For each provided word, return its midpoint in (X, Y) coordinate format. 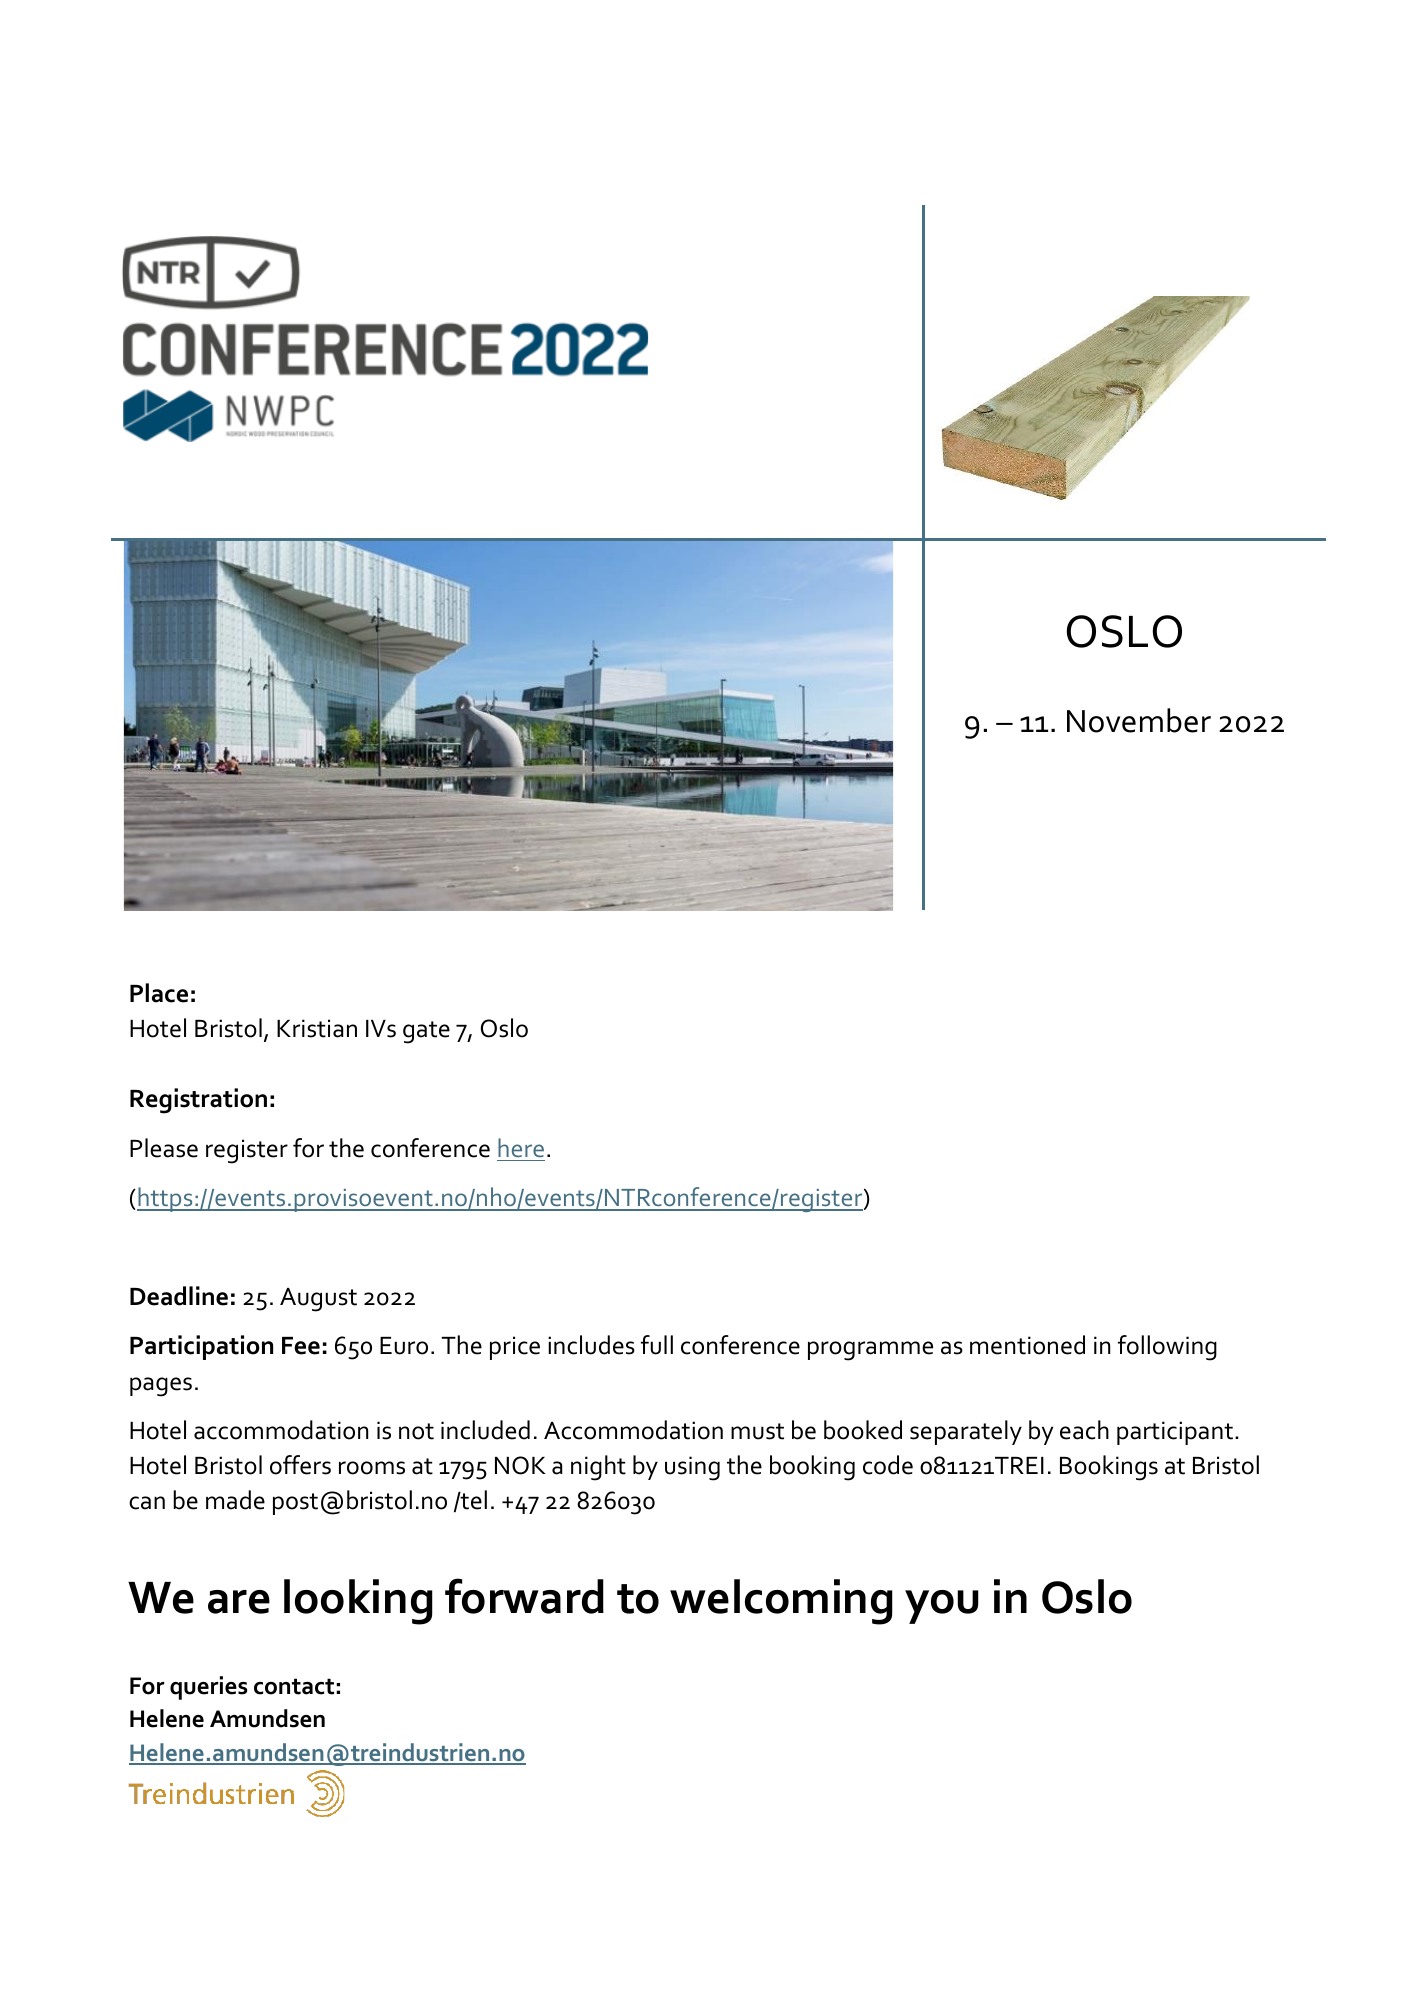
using (692, 1468)
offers (300, 1465)
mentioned (1027, 1345)
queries (209, 1688)
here (521, 1147)
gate (426, 1032)
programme (870, 1351)
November (1139, 720)
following (1167, 1348)
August (318, 1300)
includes (591, 1345)
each (1084, 1430)
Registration (198, 1101)
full (657, 1345)
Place (159, 993)
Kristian (317, 1028)
